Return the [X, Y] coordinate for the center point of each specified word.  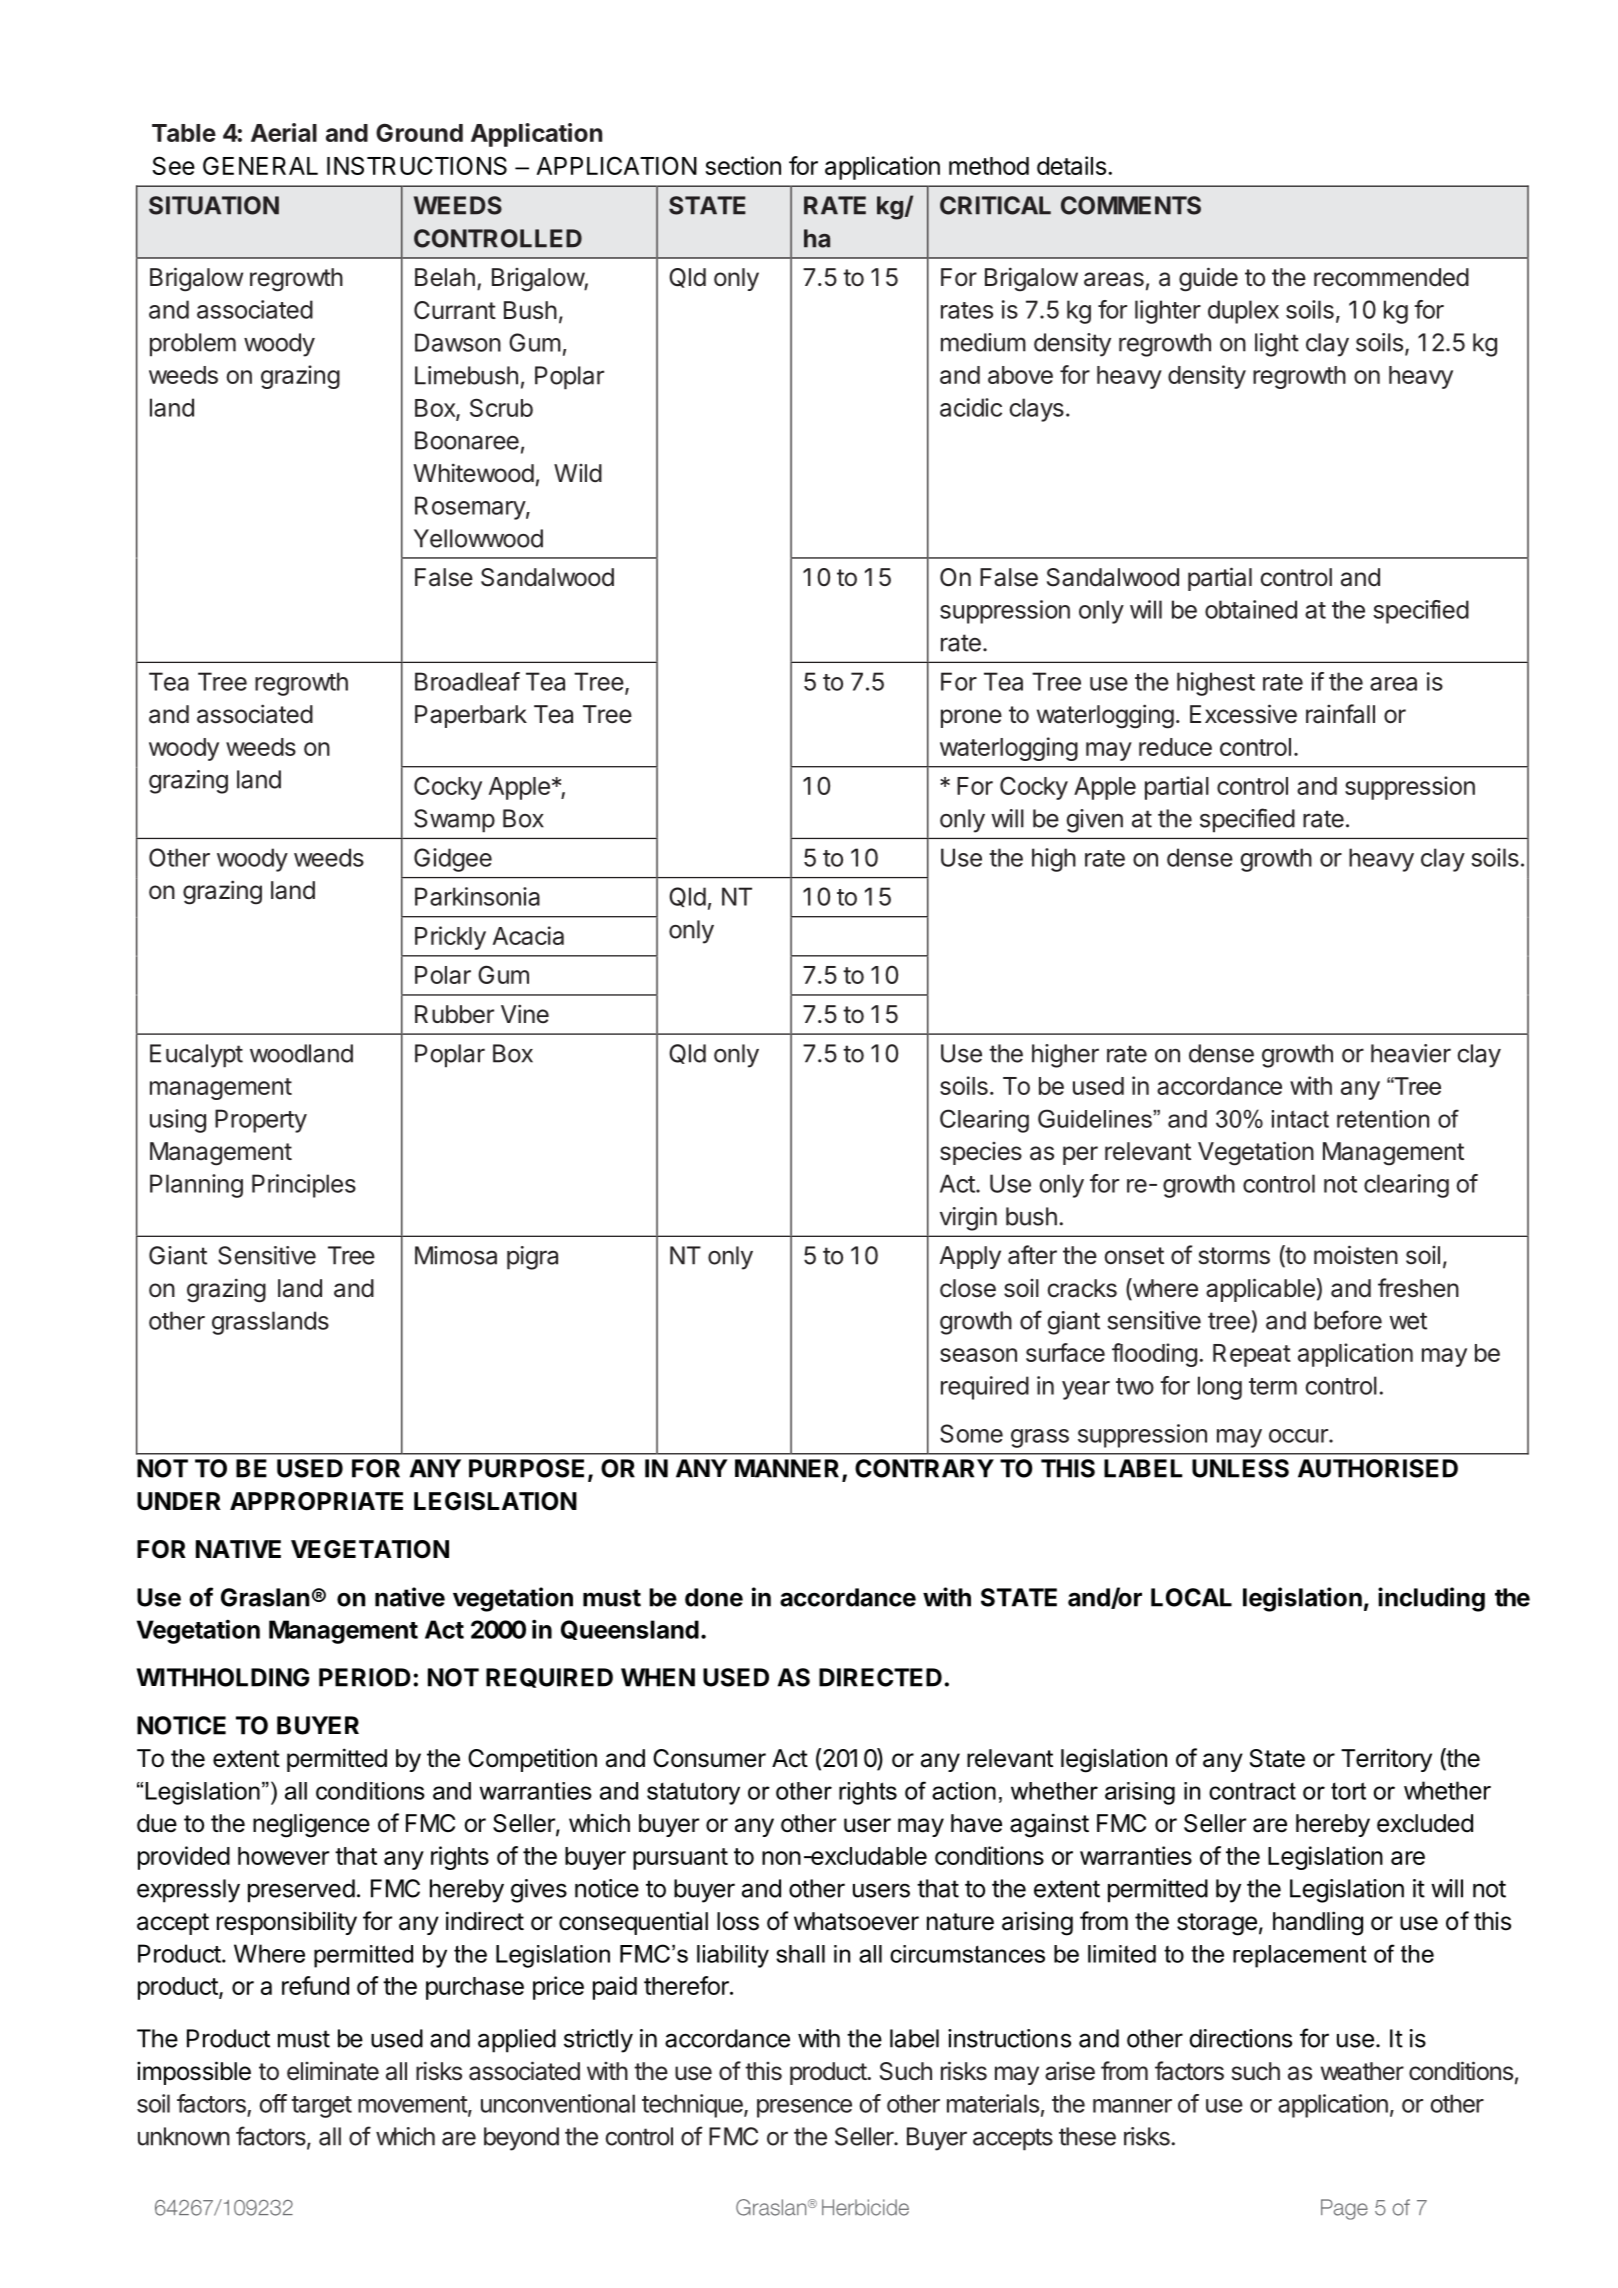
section [743, 165]
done [714, 1597]
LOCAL [1191, 1597]
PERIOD [365, 1677]
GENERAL [260, 165]
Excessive [1243, 714]
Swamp [454, 821]
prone [971, 718]
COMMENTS [1131, 205]
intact [1300, 1119]
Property [261, 1121]
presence [804, 2108]
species [981, 1153]
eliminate [333, 2071]
